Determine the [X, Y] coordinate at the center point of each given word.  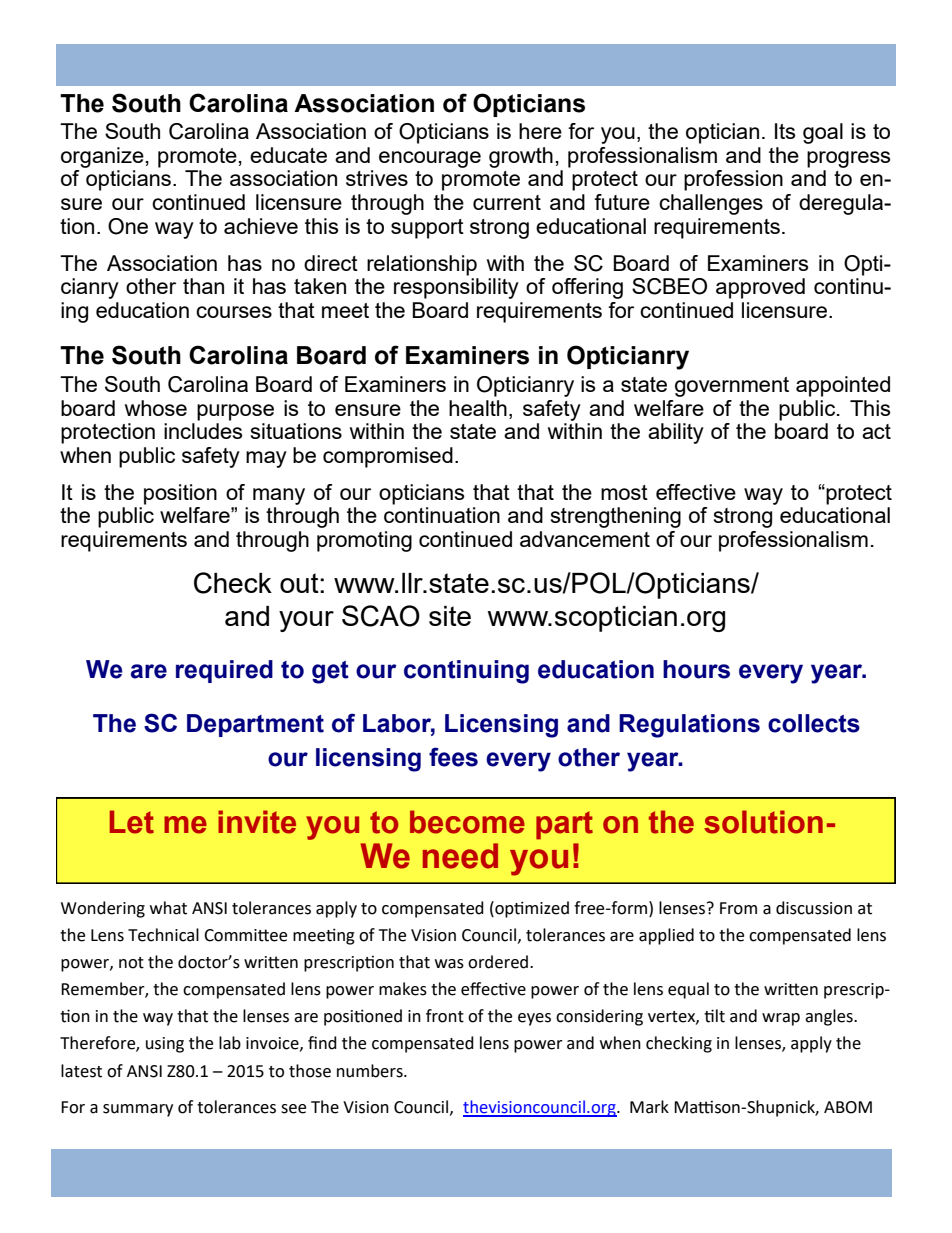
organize [102, 157]
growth [521, 157]
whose [156, 408]
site [450, 616]
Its [785, 131]
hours [696, 669]
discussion [814, 908]
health [478, 408]
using [165, 1045]
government [732, 387]
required [224, 671]
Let [132, 822]
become [467, 822]
